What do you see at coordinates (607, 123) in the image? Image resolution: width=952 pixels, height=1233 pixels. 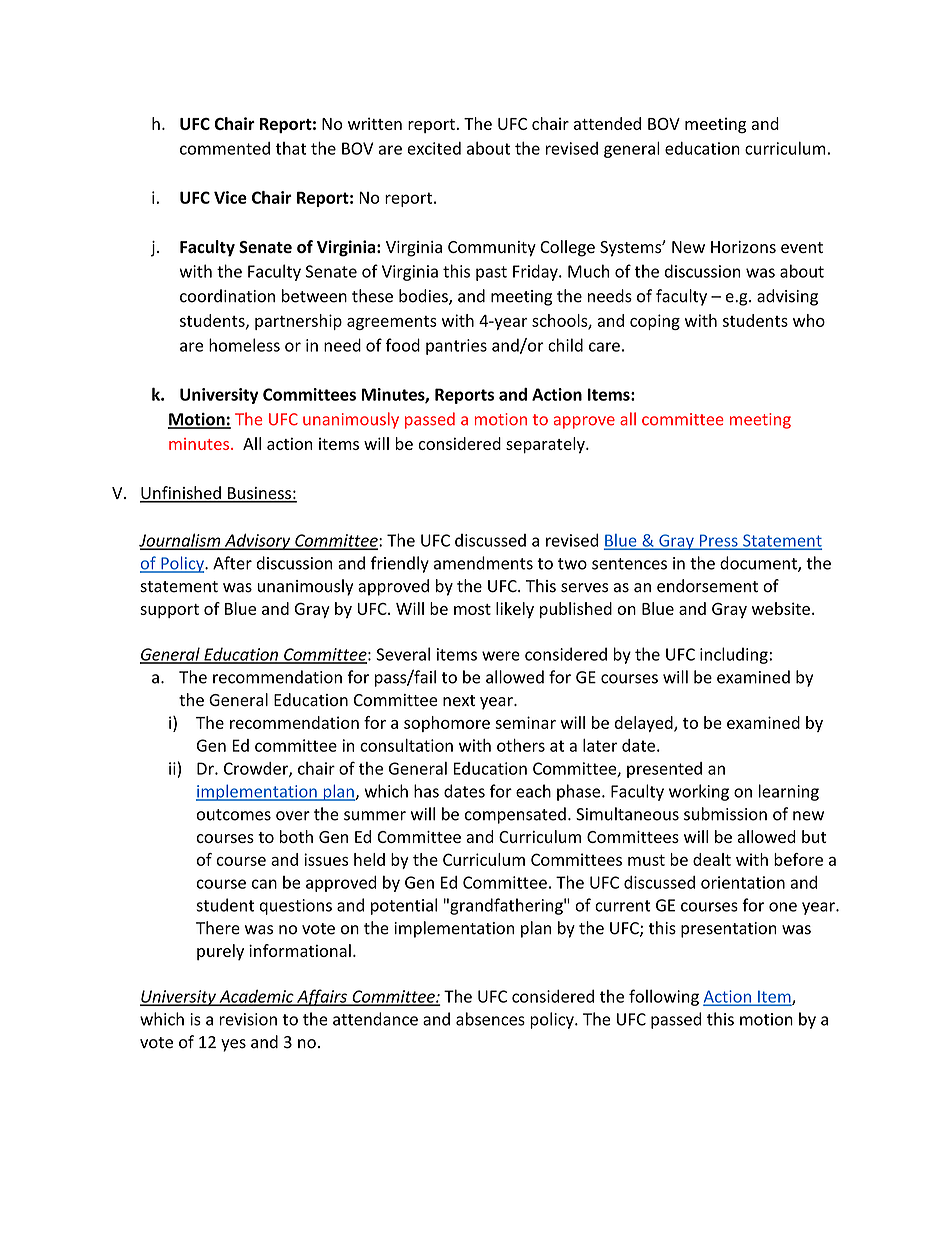 I see `attended` at bounding box center [607, 123].
